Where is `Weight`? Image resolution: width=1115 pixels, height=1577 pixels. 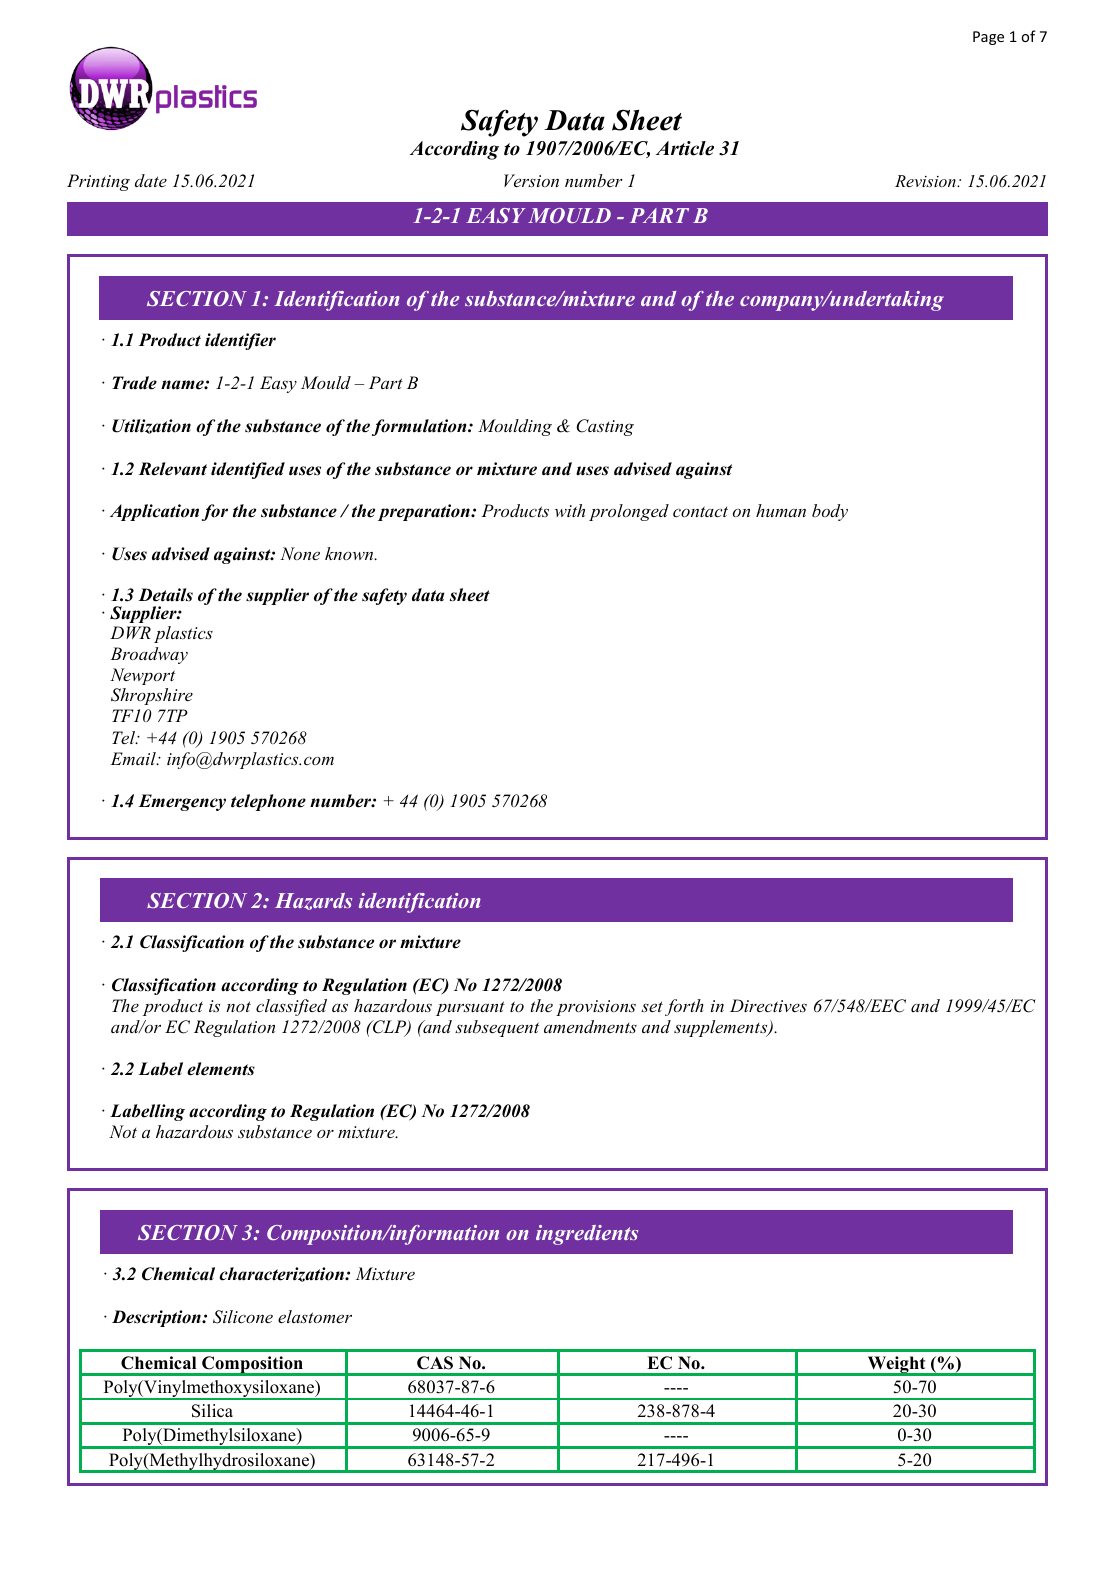
Weight is located at coordinates (896, 1366).
